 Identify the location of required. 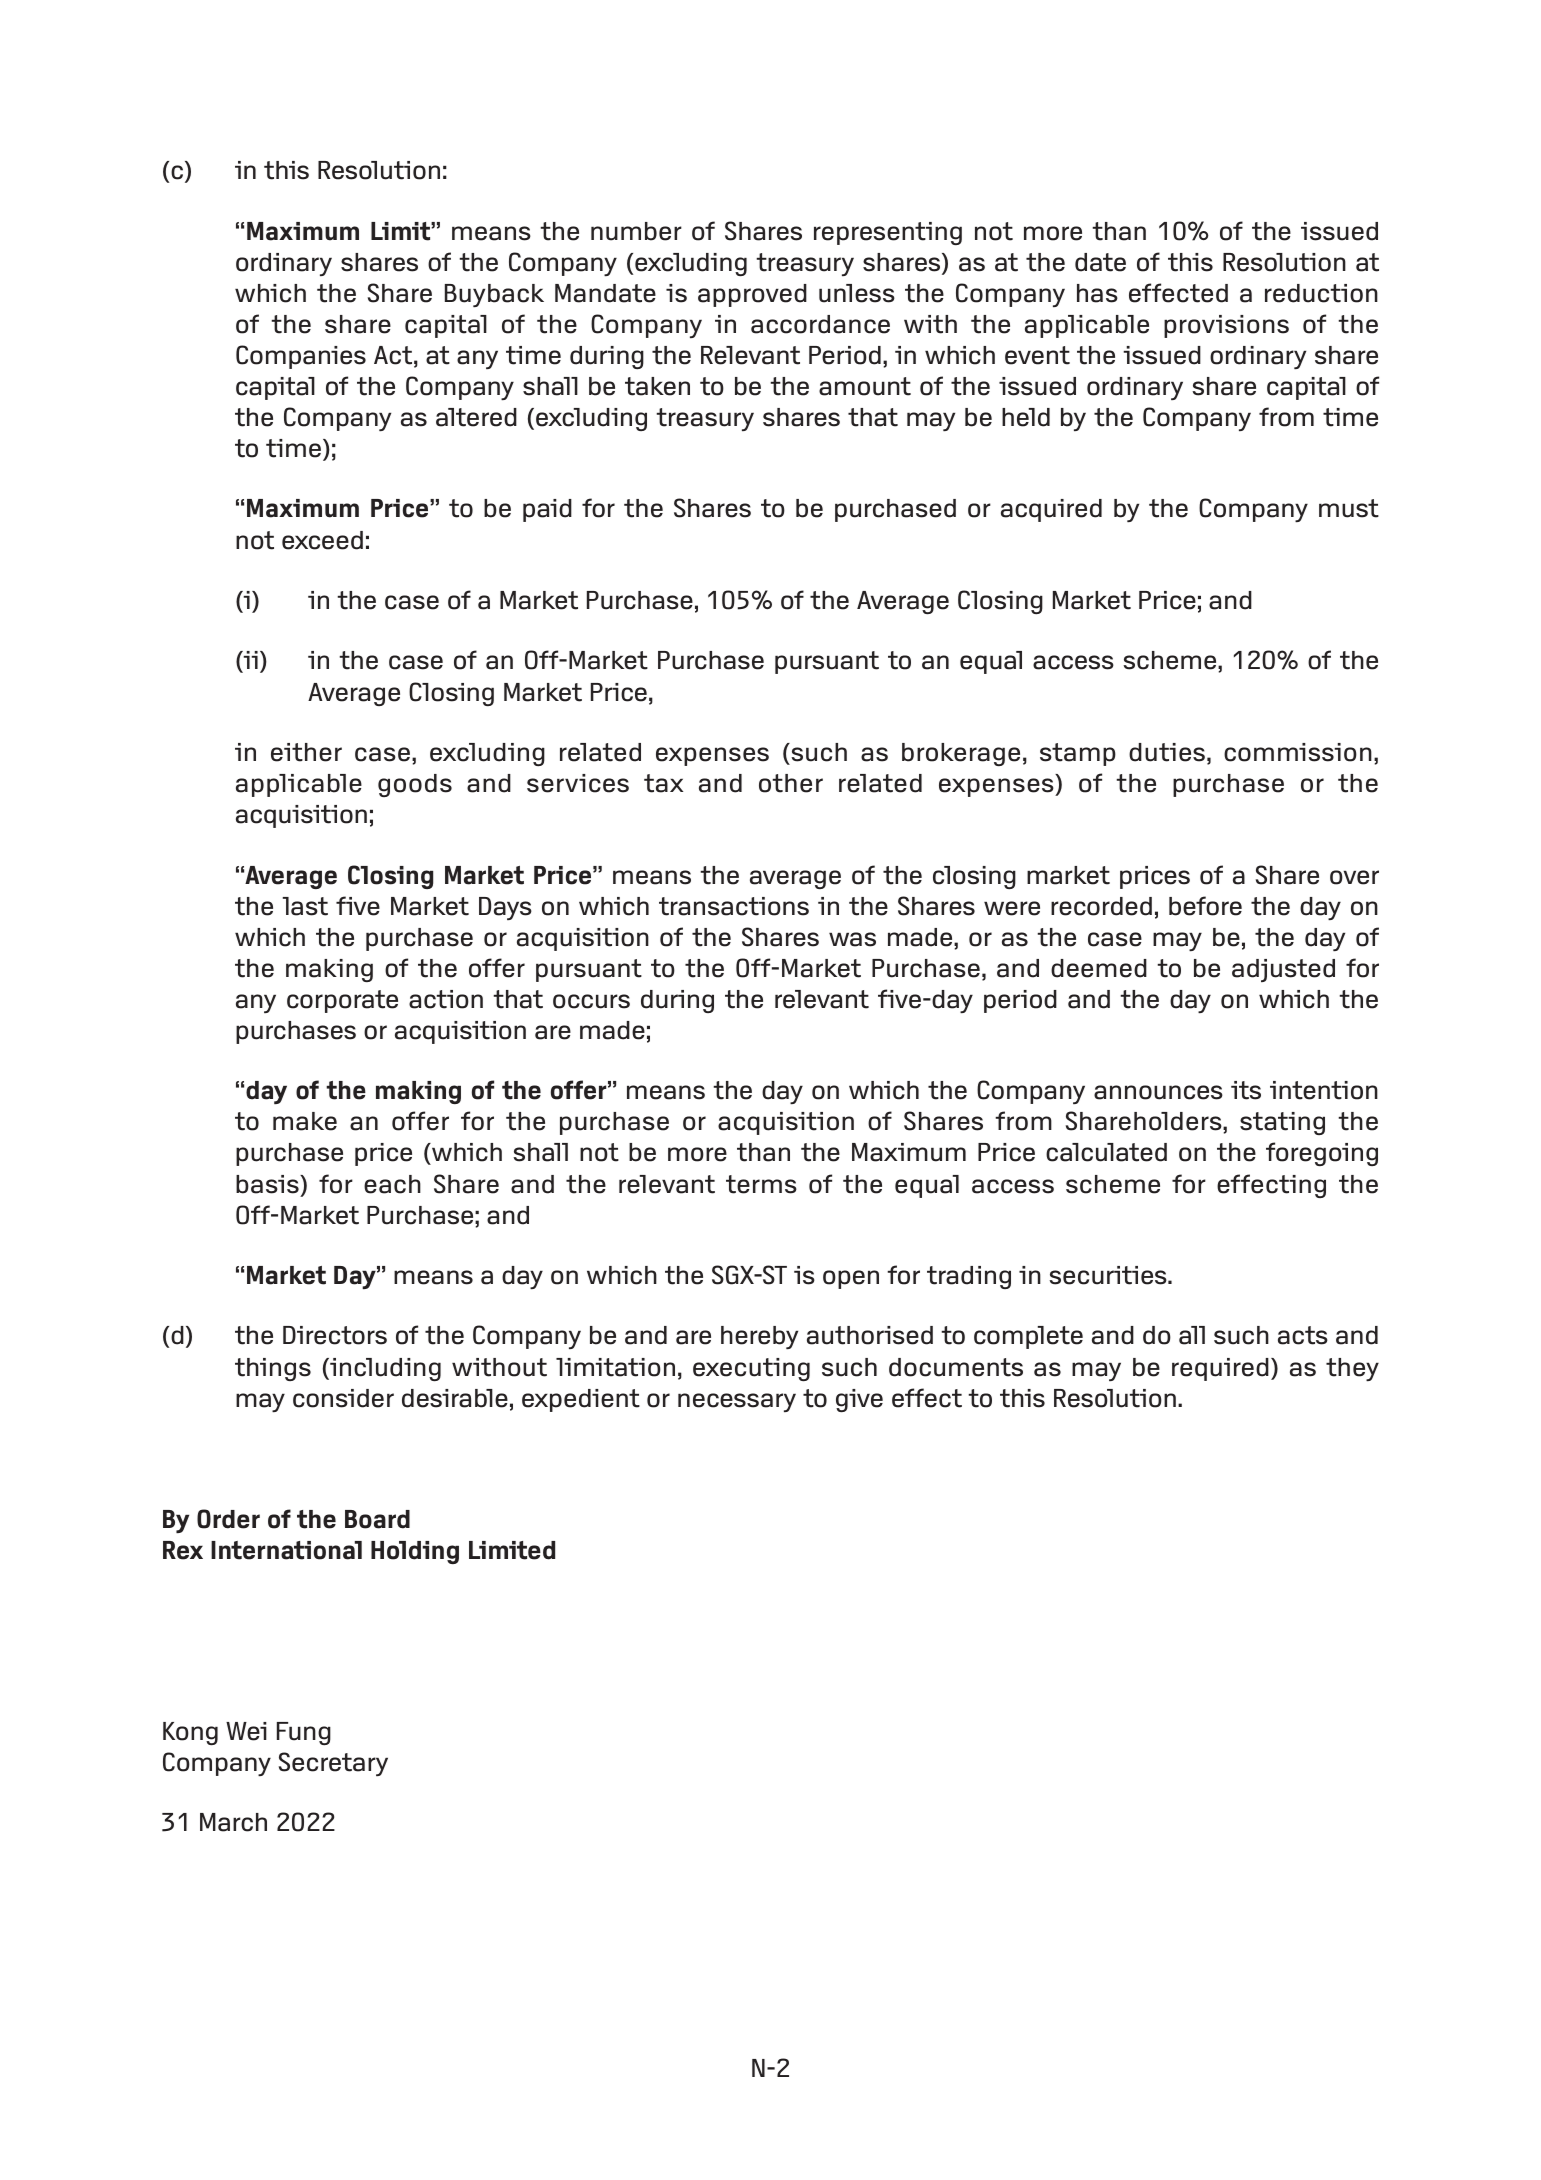
(1220, 1369).
